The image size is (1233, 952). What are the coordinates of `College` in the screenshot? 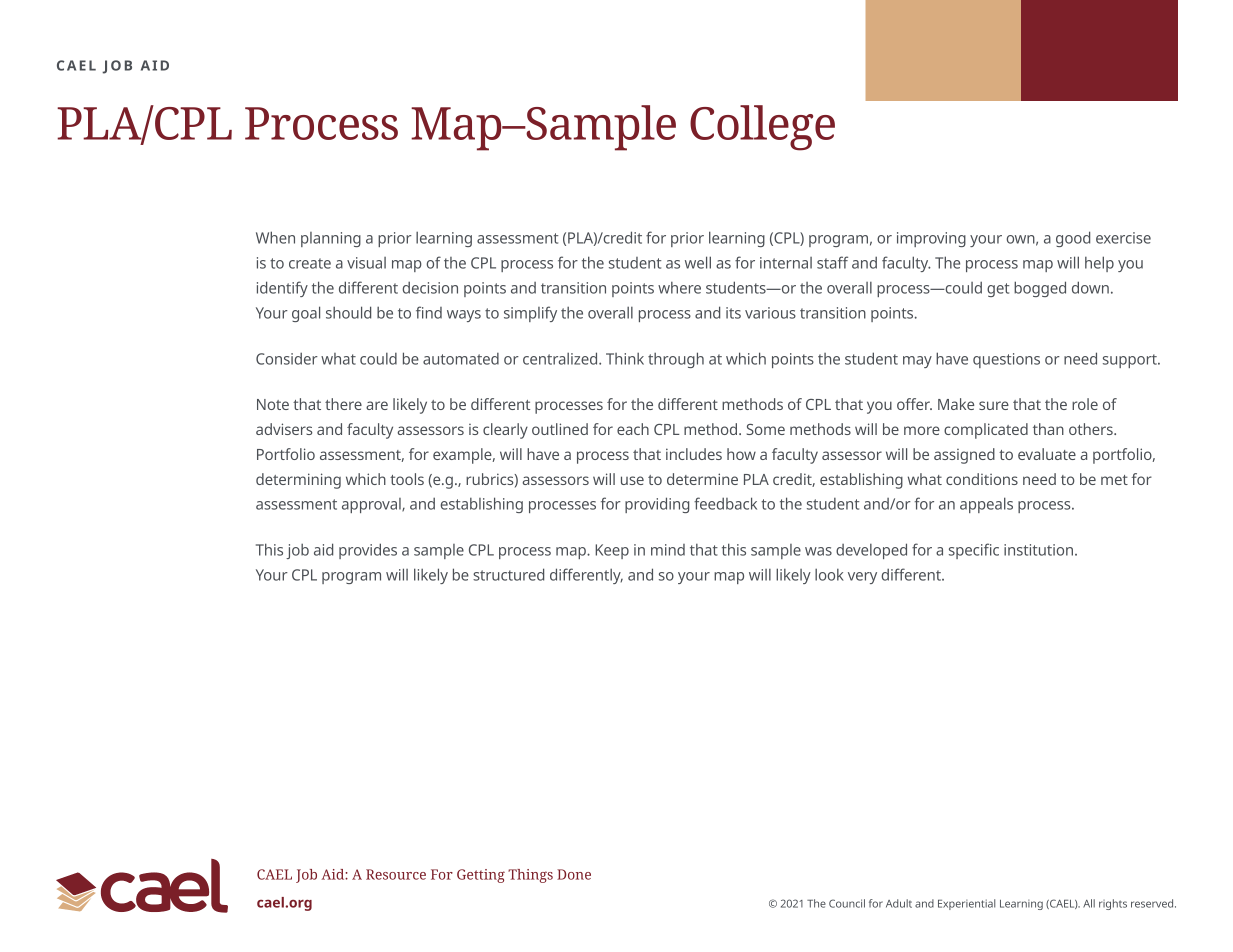 It's located at (762, 128).
